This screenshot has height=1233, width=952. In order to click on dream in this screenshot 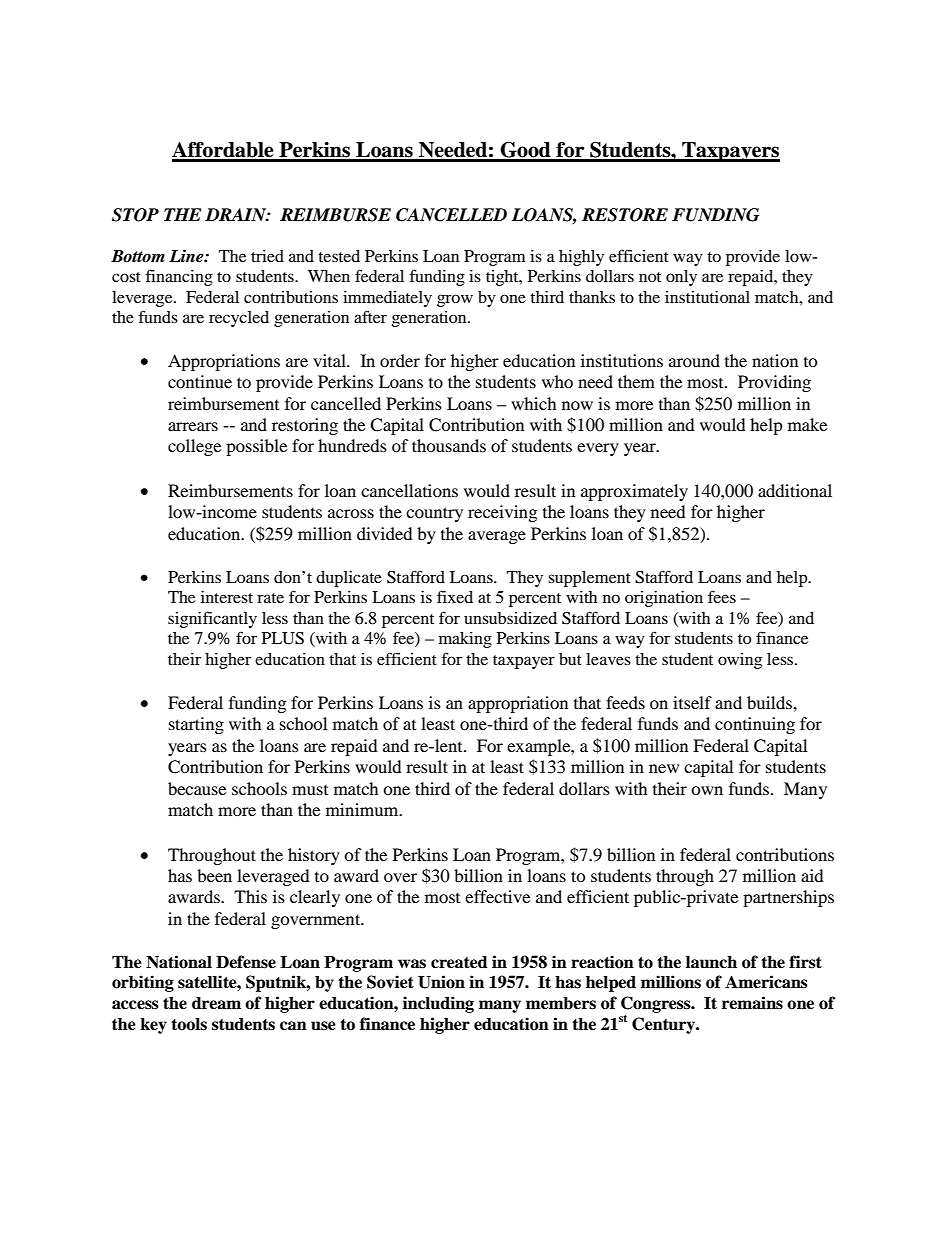, I will do `click(216, 1003)`.
